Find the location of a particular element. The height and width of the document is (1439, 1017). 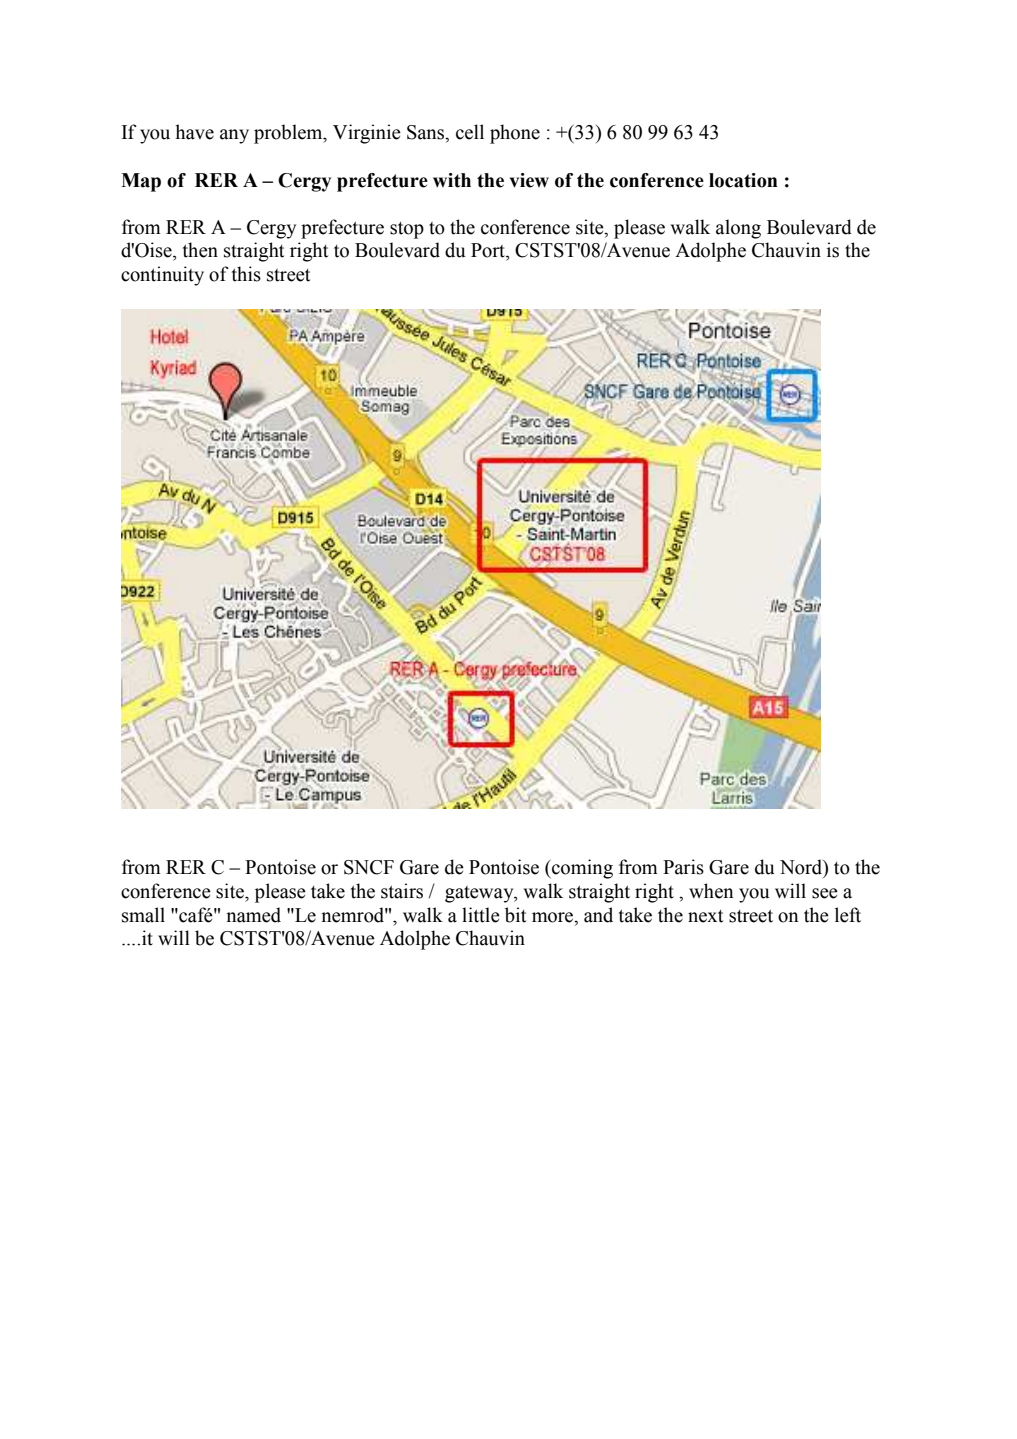

any is located at coordinates (234, 136).
